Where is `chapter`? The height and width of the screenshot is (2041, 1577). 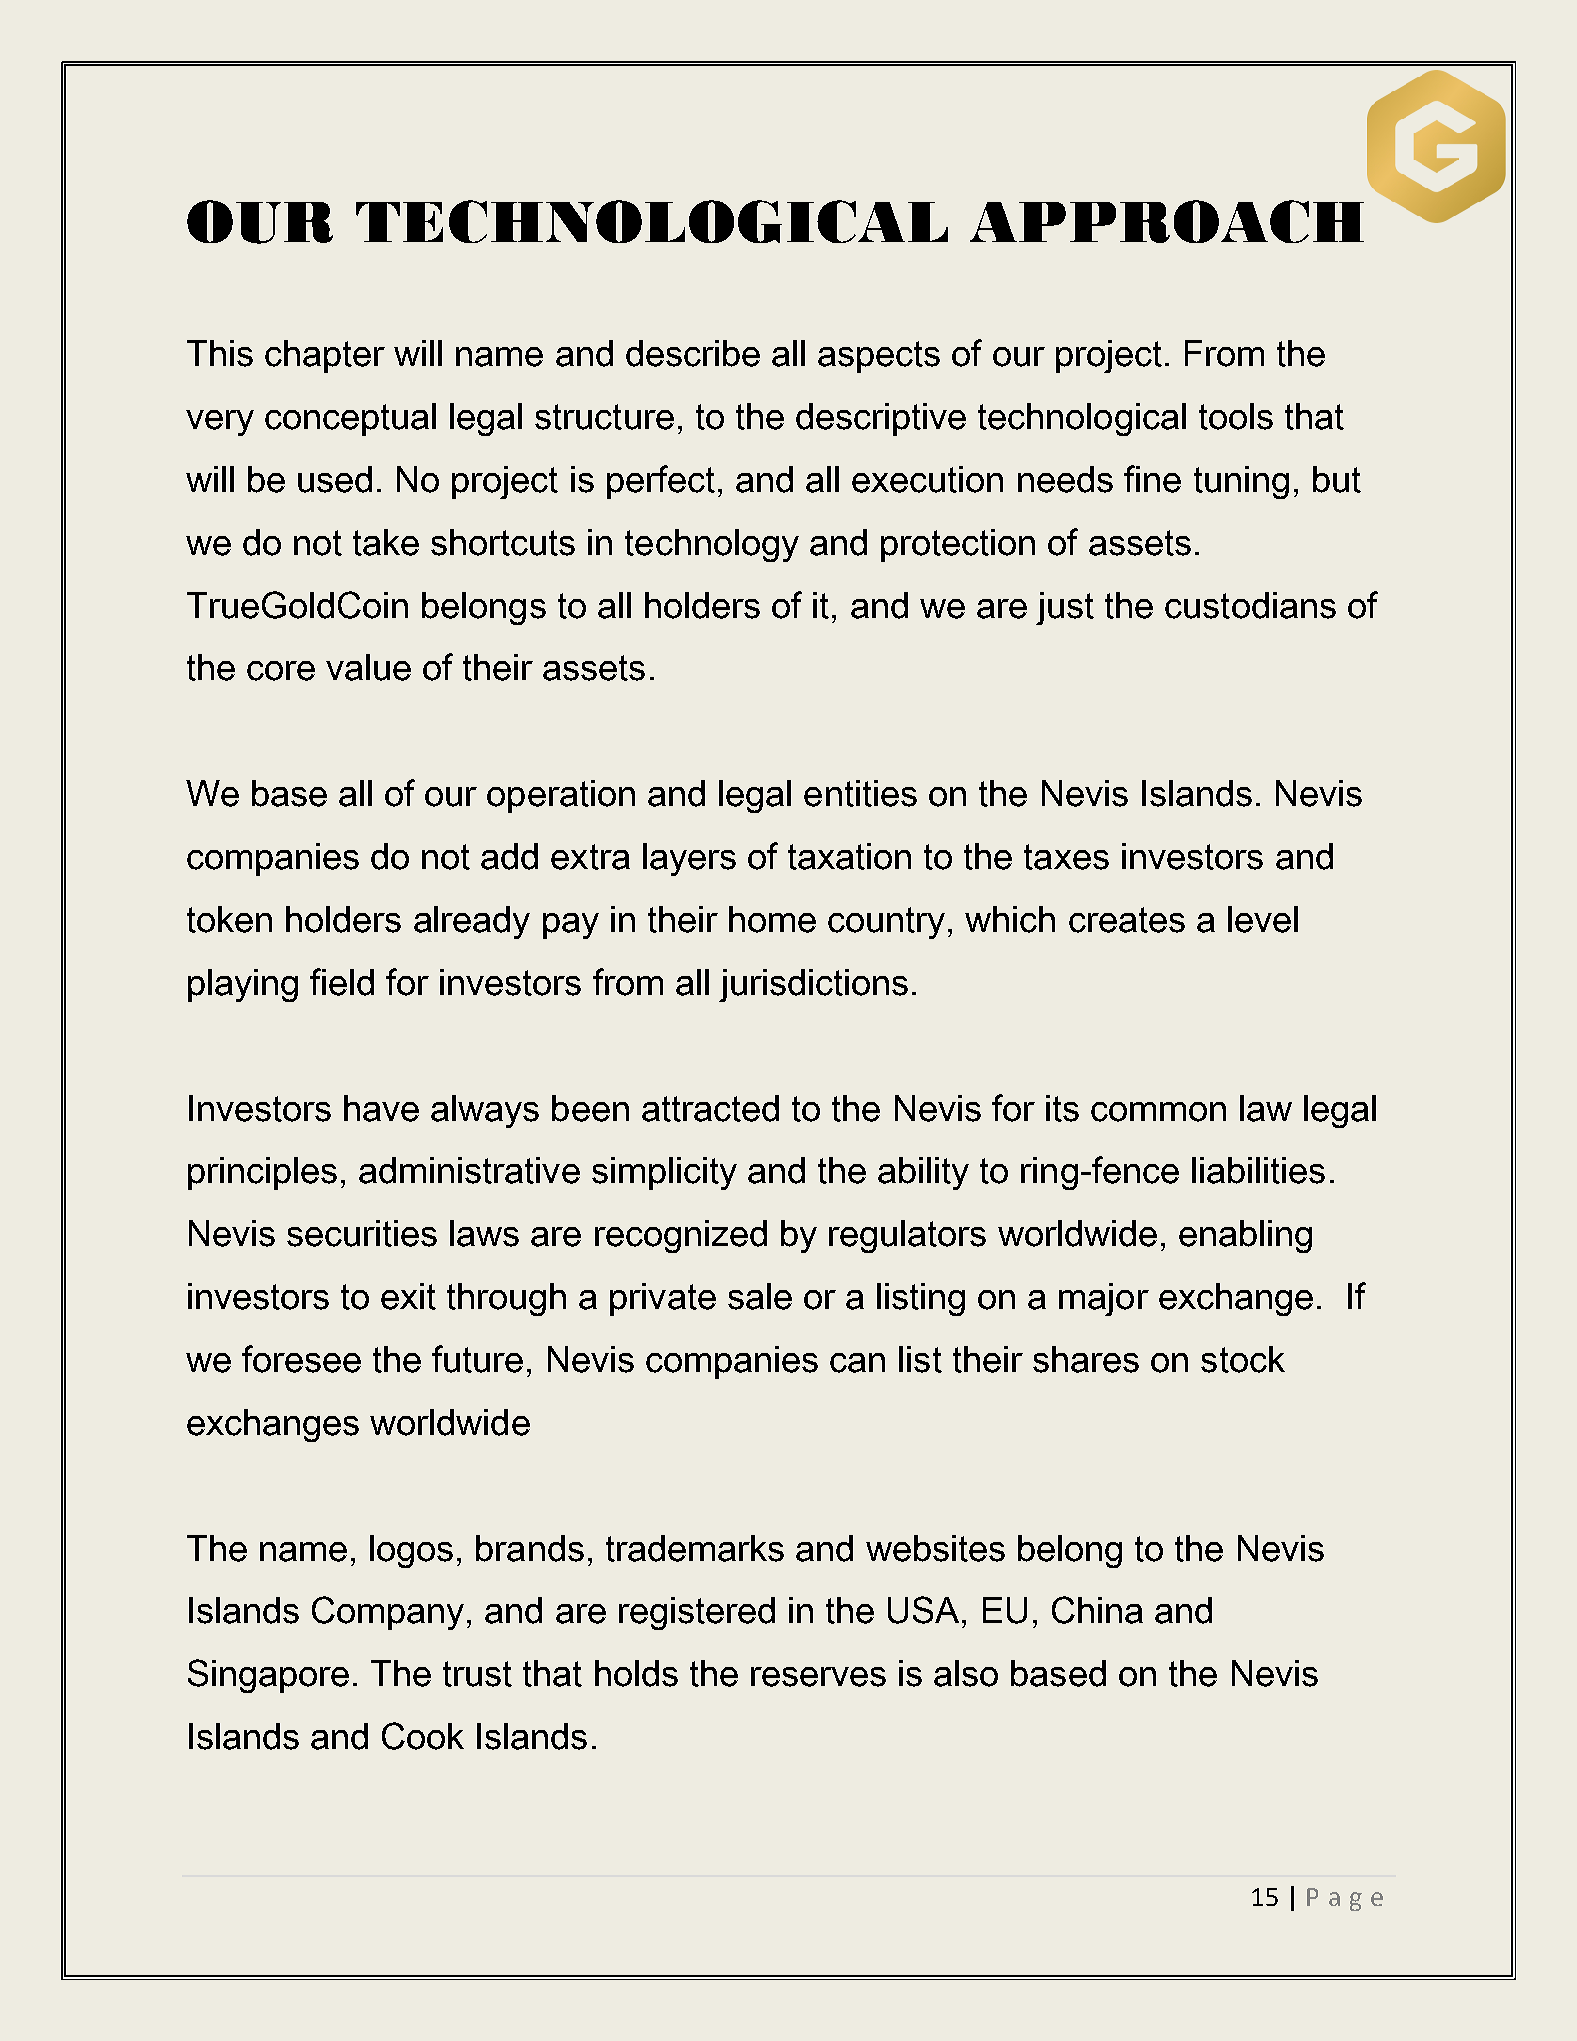
chapter is located at coordinates (325, 356).
